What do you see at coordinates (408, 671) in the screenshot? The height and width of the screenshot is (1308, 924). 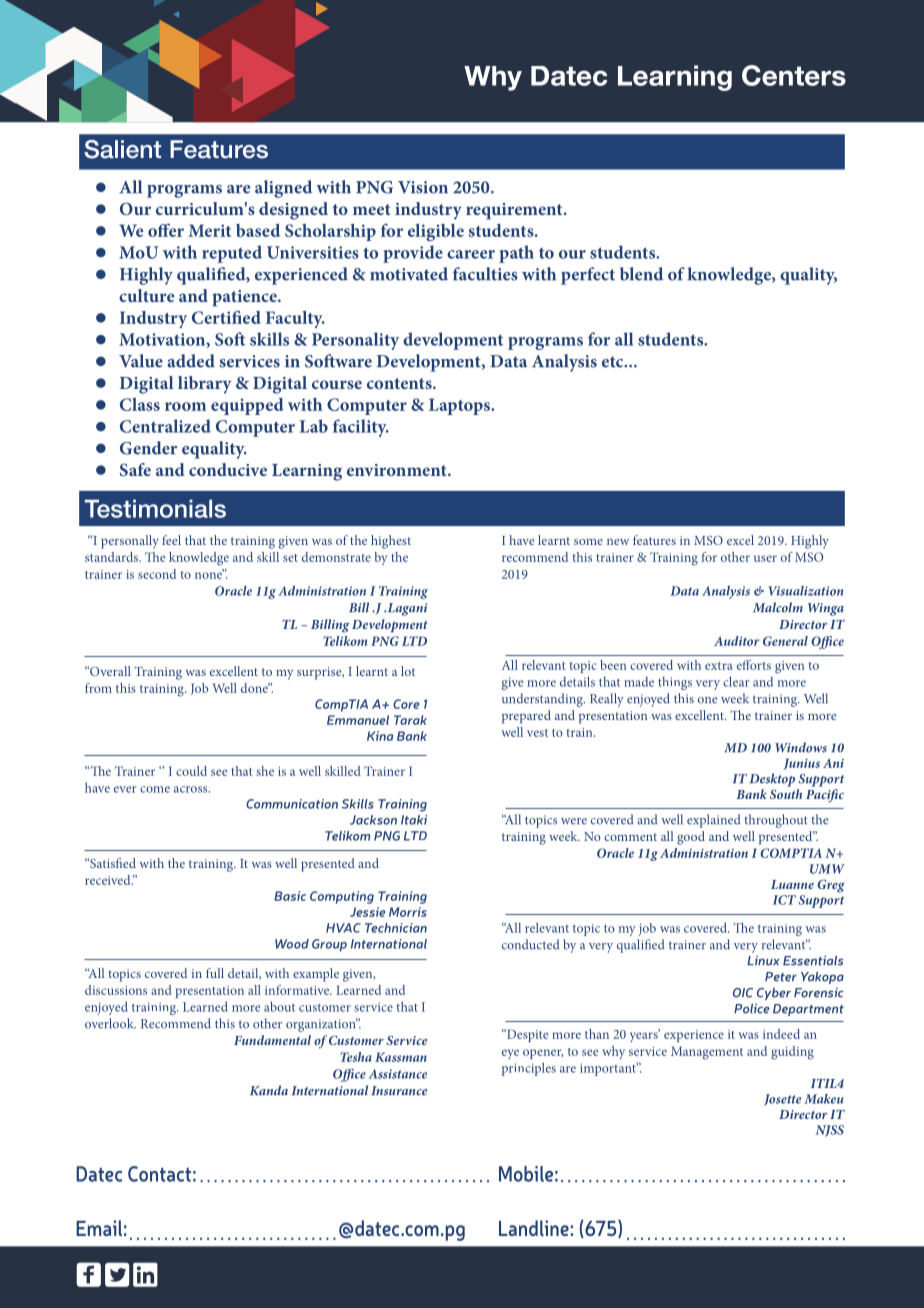 I see `lot` at bounding box center [408, 671].
